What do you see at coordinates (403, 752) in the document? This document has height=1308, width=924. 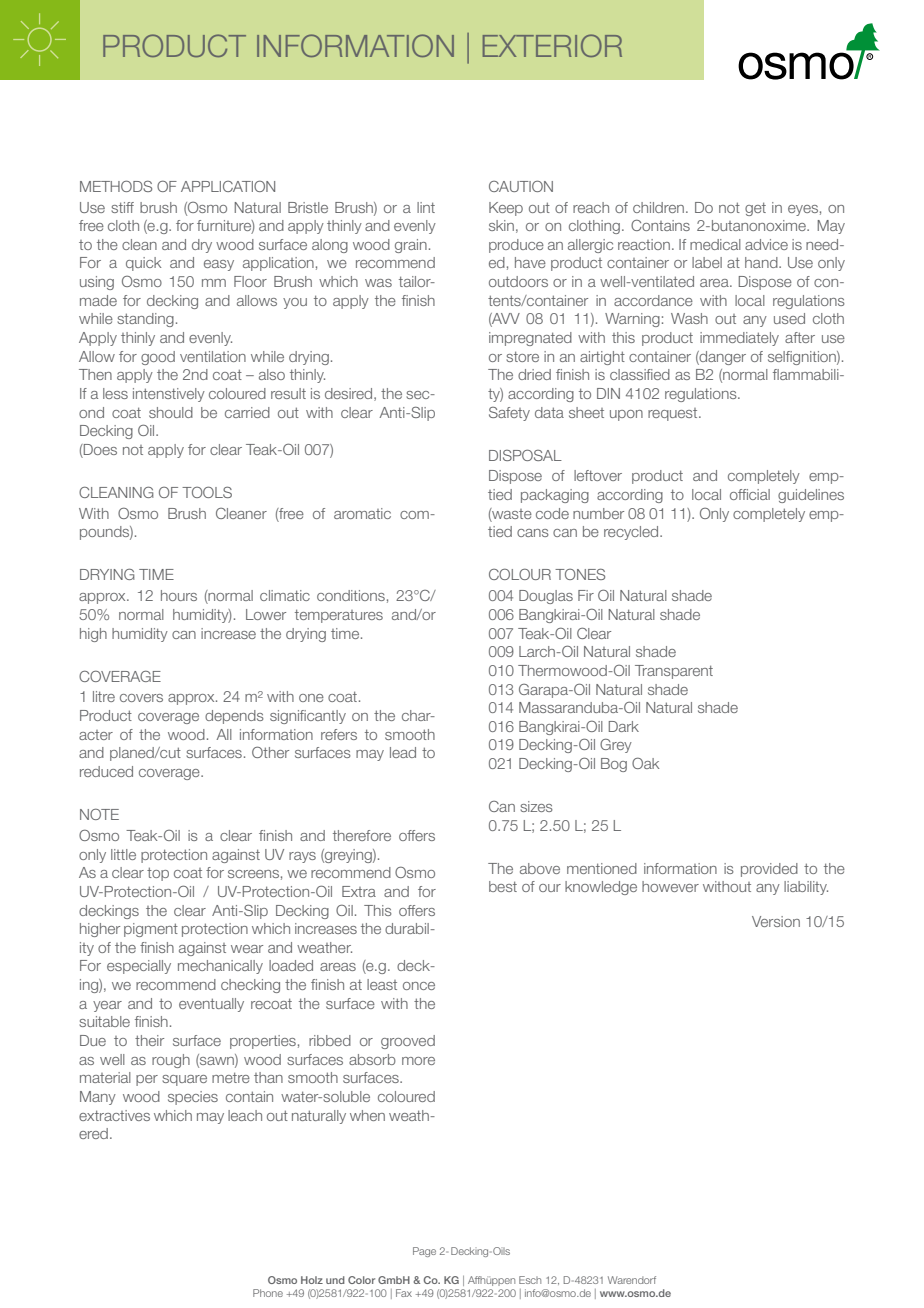 I see `lead` at bounding box center [403, 752].
